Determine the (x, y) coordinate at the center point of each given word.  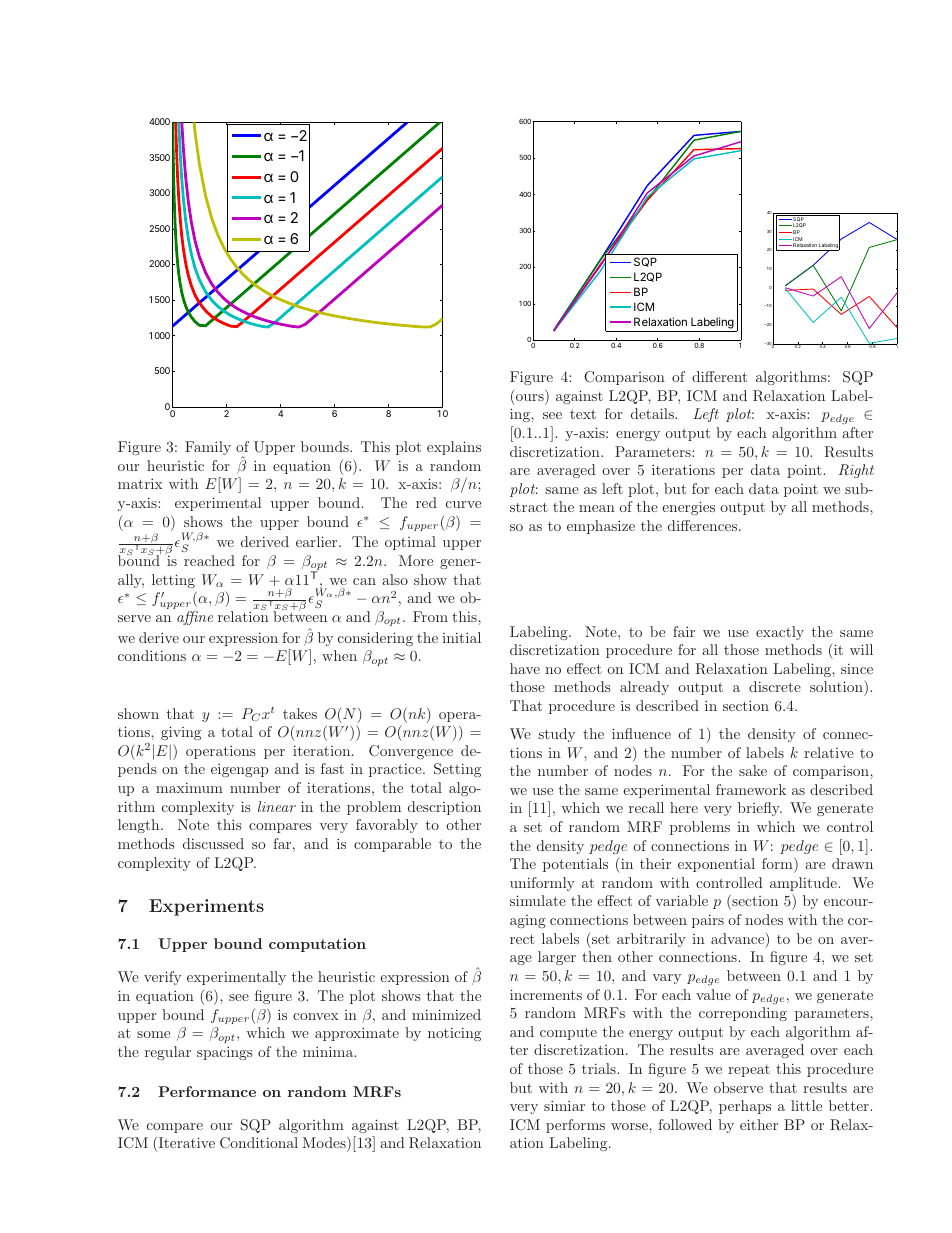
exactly (780, 633)
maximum (189, 787)
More (416, 560)
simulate (538, 900)
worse (630, 1126)
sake (753, 770)
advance (739, 939)
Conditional (259, 1143)
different (719, 376)
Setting (457, 770)
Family (208, 448)
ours (530, 397)
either (759, 1124)
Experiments (206, 907)
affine (195, 618)
